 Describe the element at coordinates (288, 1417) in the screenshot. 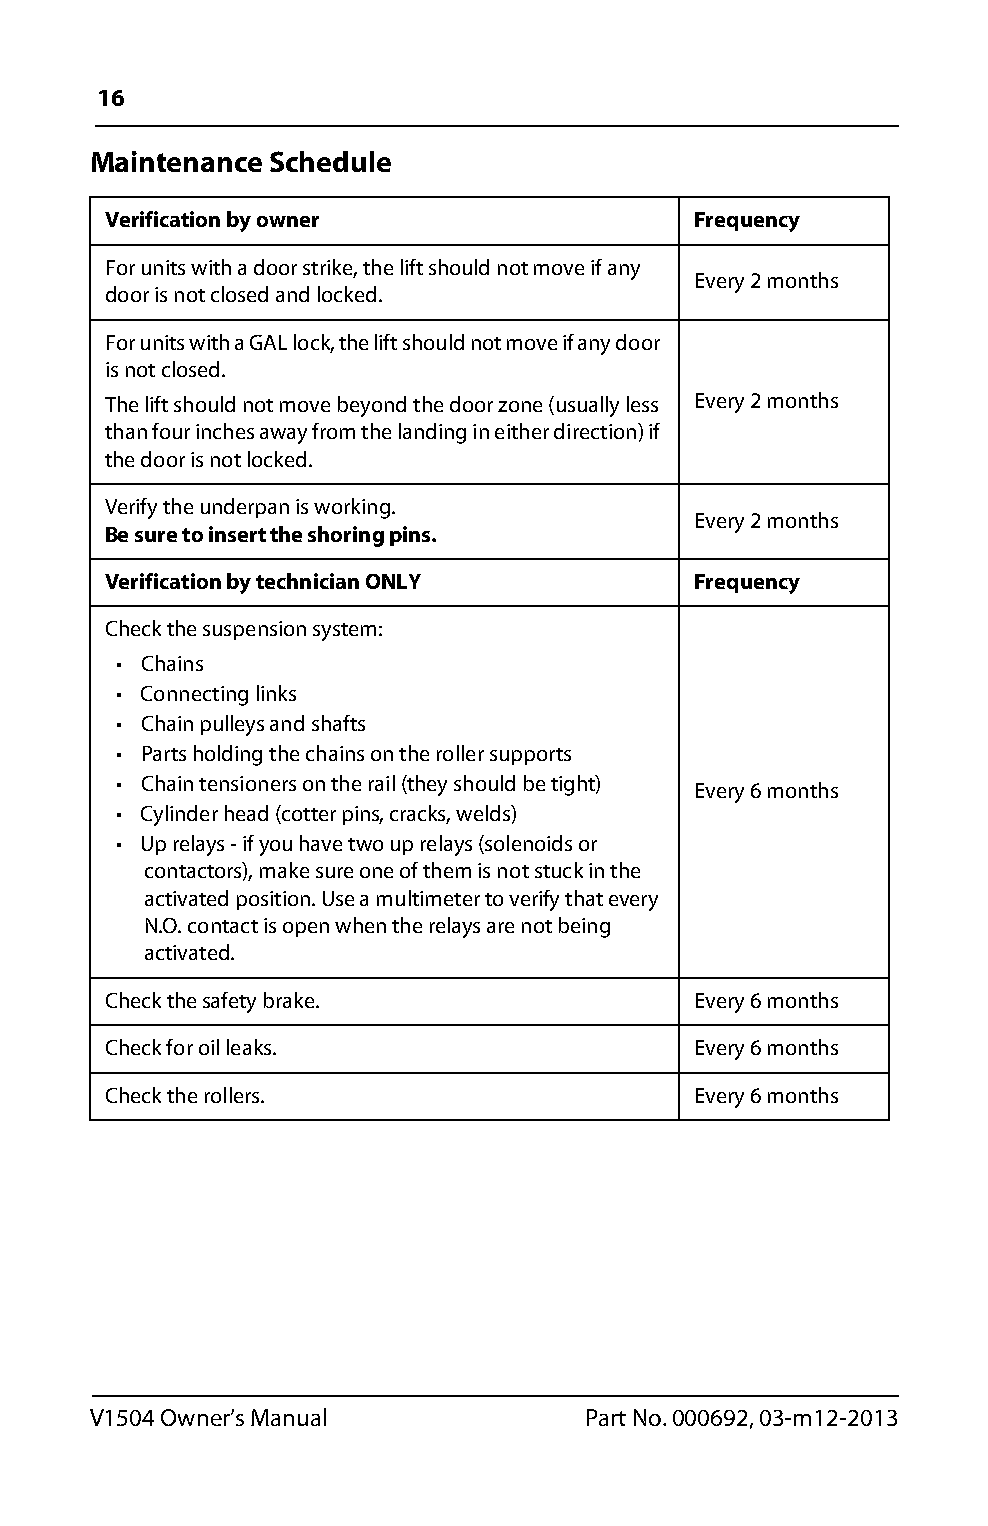

I see `Manual` at that location.
